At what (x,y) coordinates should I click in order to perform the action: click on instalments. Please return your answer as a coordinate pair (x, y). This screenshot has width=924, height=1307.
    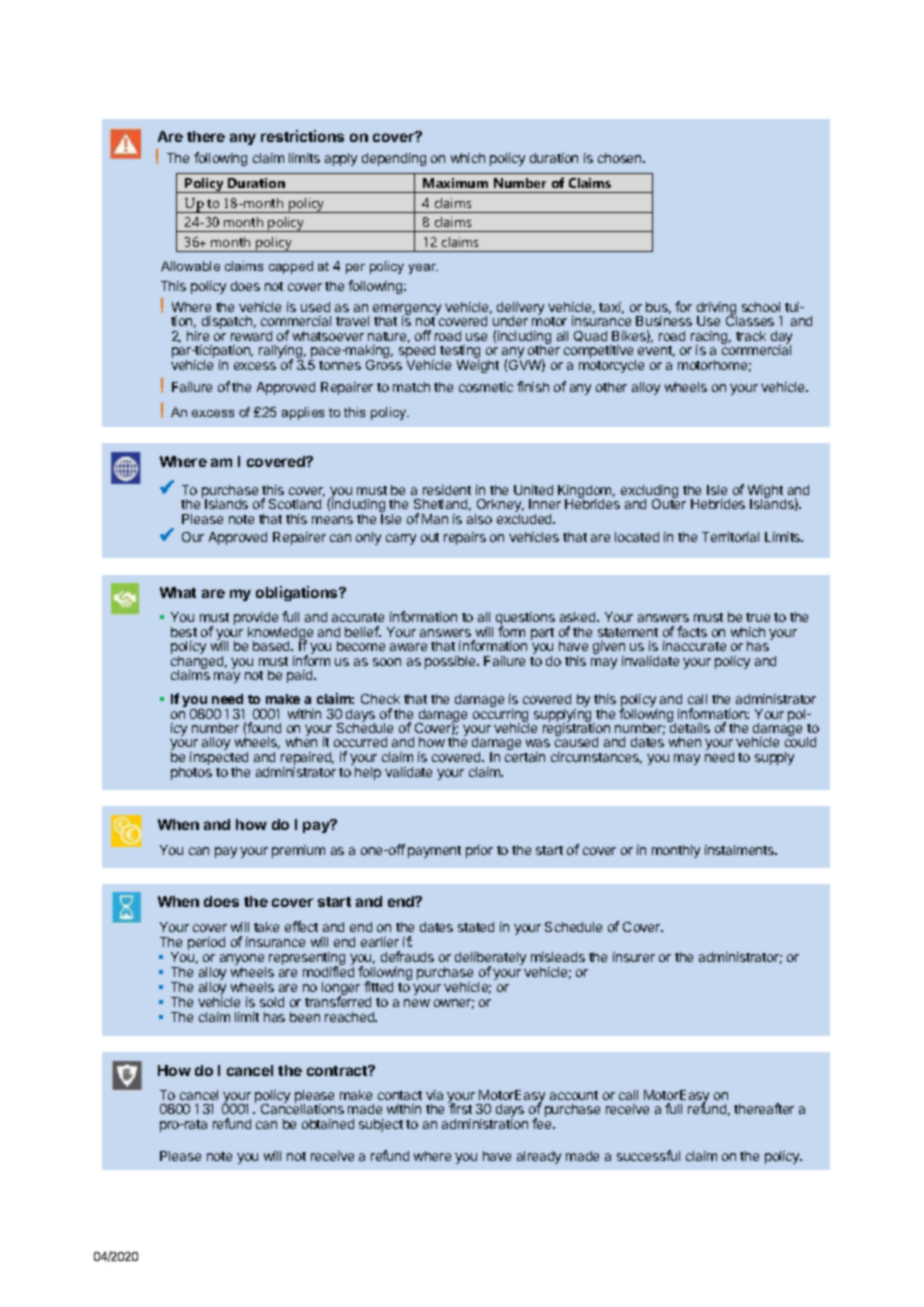
    Looking at the image, I should click on (741, 850).
